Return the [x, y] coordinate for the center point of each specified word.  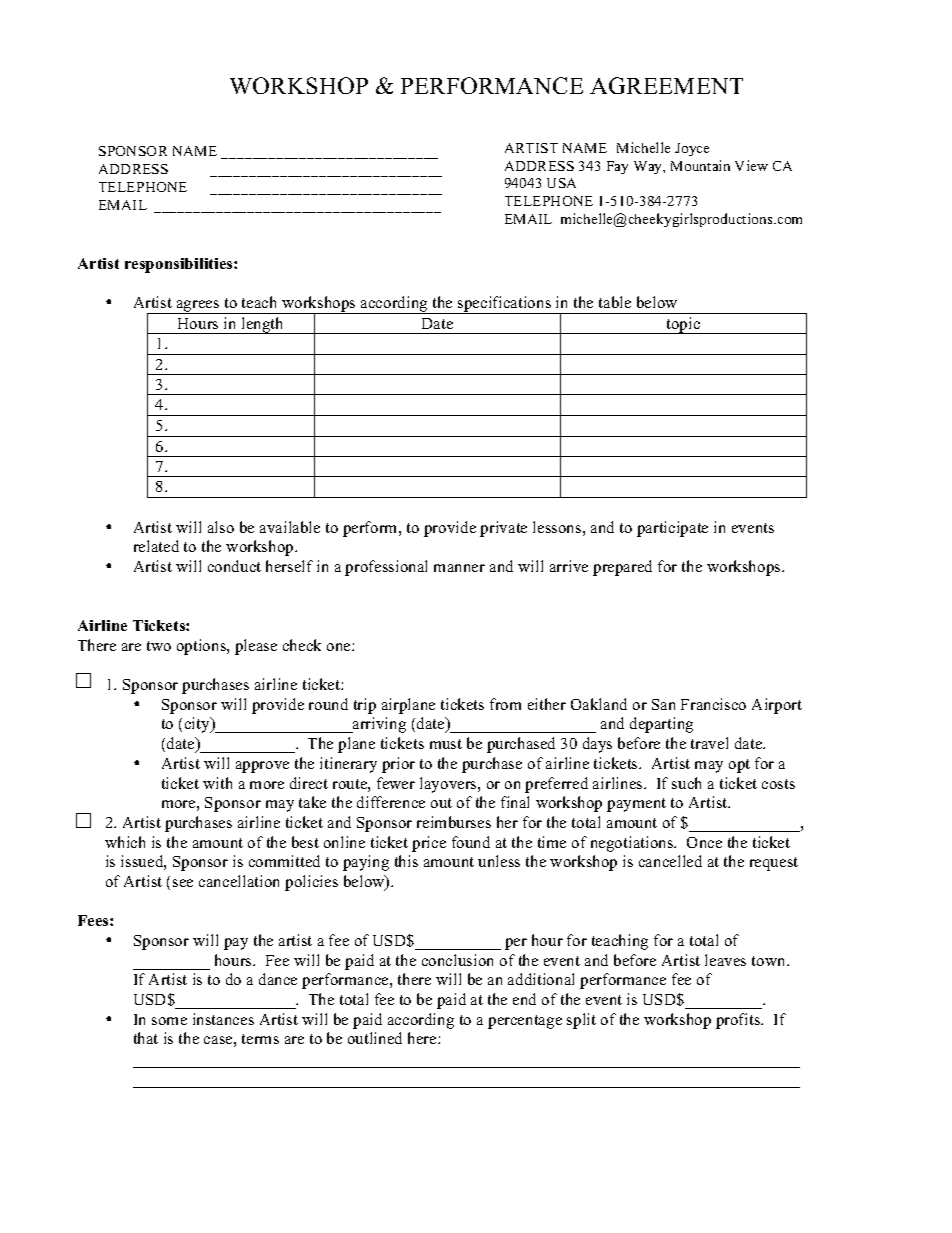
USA [561, 183]
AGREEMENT [666, 85]
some [169, 1021]
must [446, 744]
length [262, 325]
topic [683, 325]
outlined [375, 1038]
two [159, 646]
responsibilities [180, 265]
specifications [504, 305]
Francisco [713, 704]
